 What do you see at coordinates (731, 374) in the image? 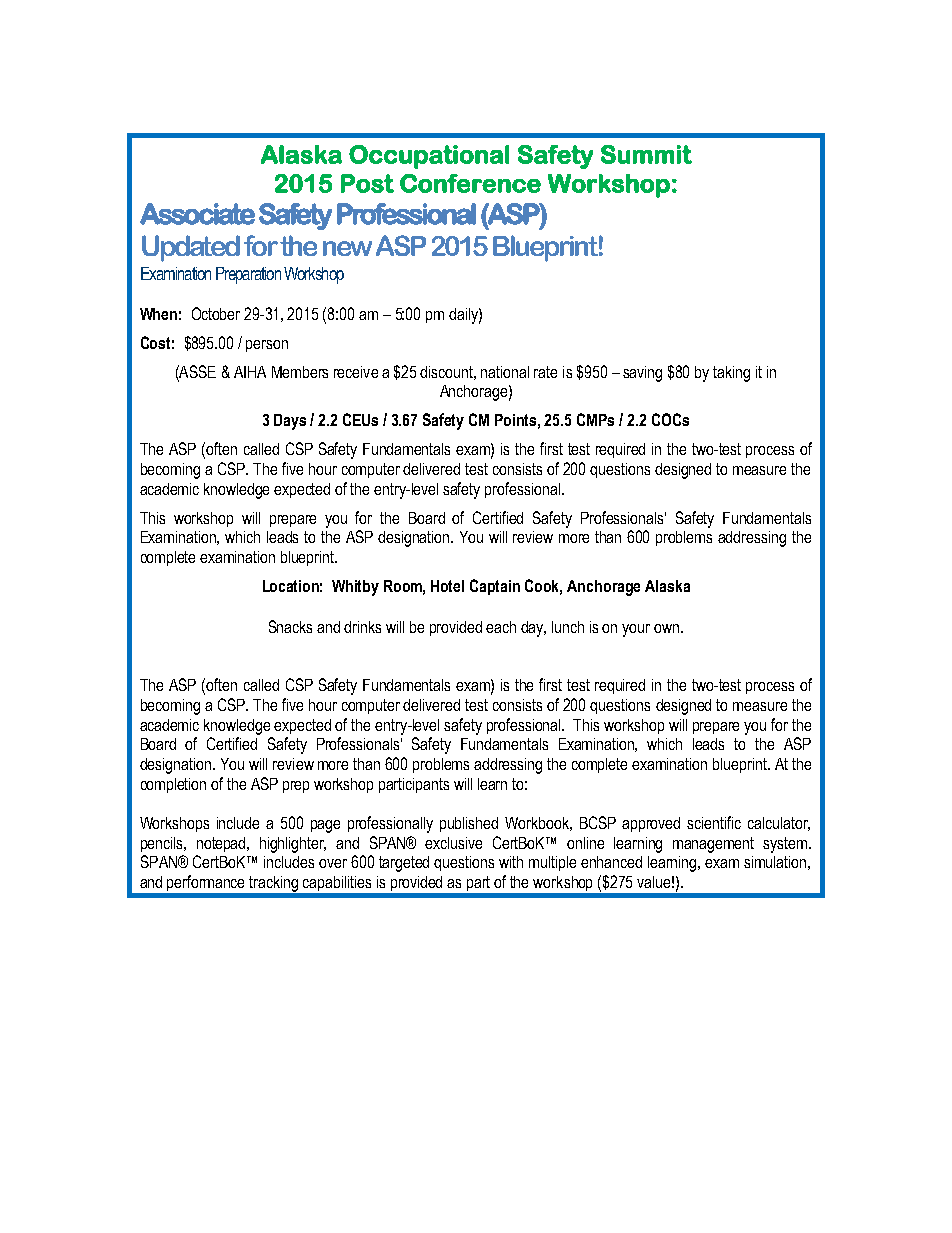
I see `taking` at bounding box center [731, 374].
